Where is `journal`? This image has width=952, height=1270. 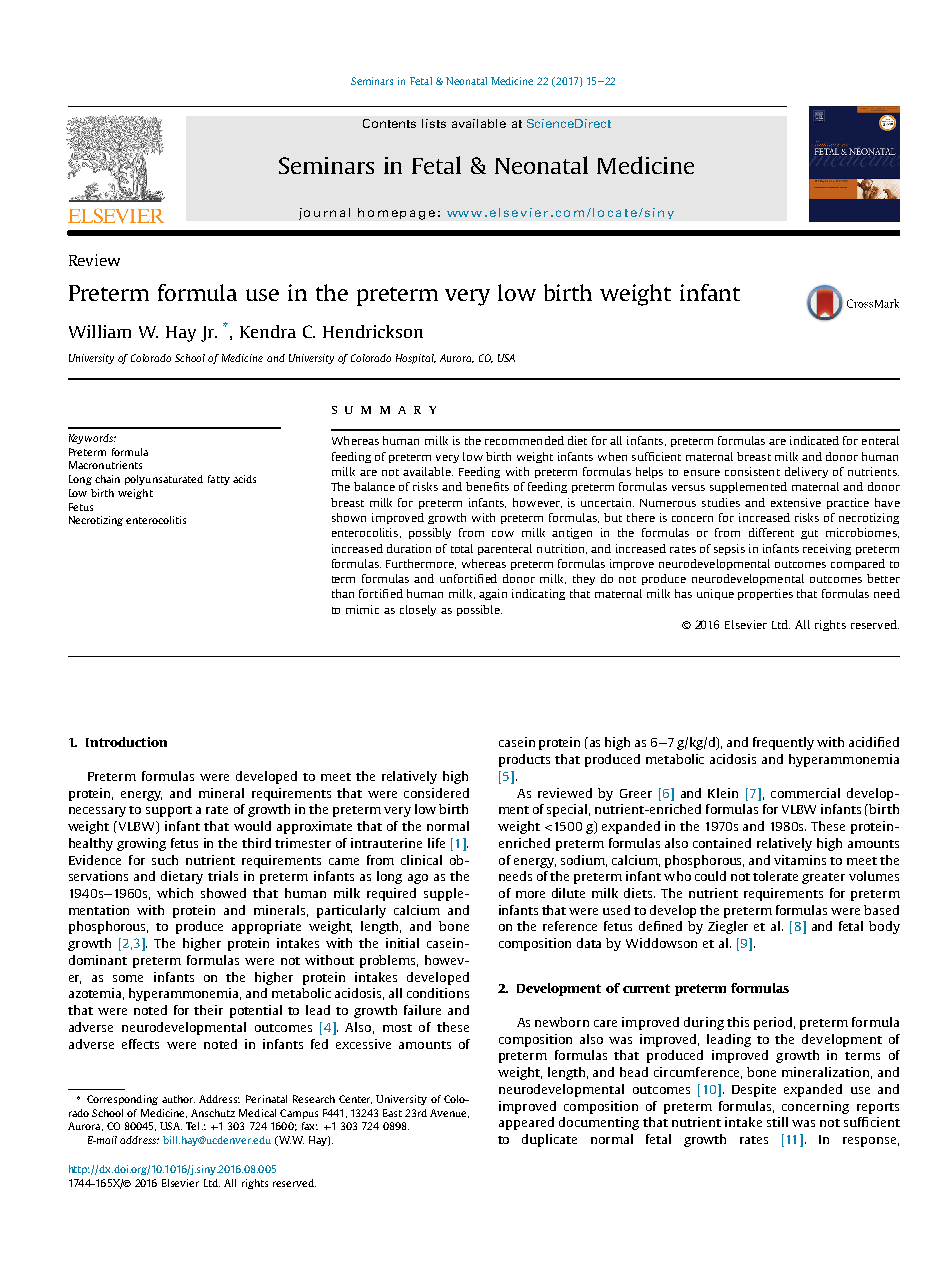 journal is located at coordinates (324, 214).
